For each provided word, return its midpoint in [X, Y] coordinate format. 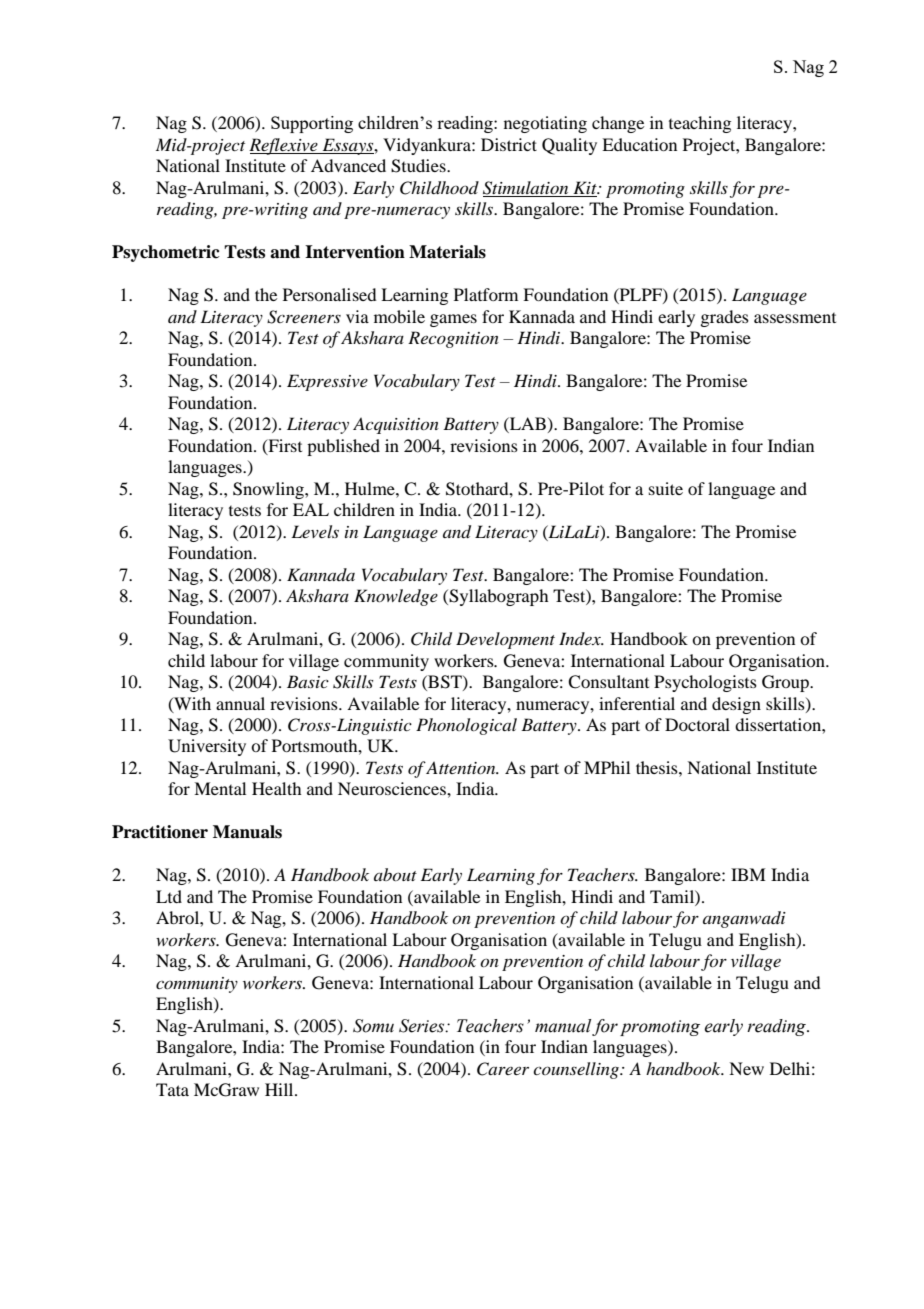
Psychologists [705, 683]
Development [505, 640]
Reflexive [284, 146]
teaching [700, 124]
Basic [308, 681]
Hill [280, 1089]
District [509, 144]
